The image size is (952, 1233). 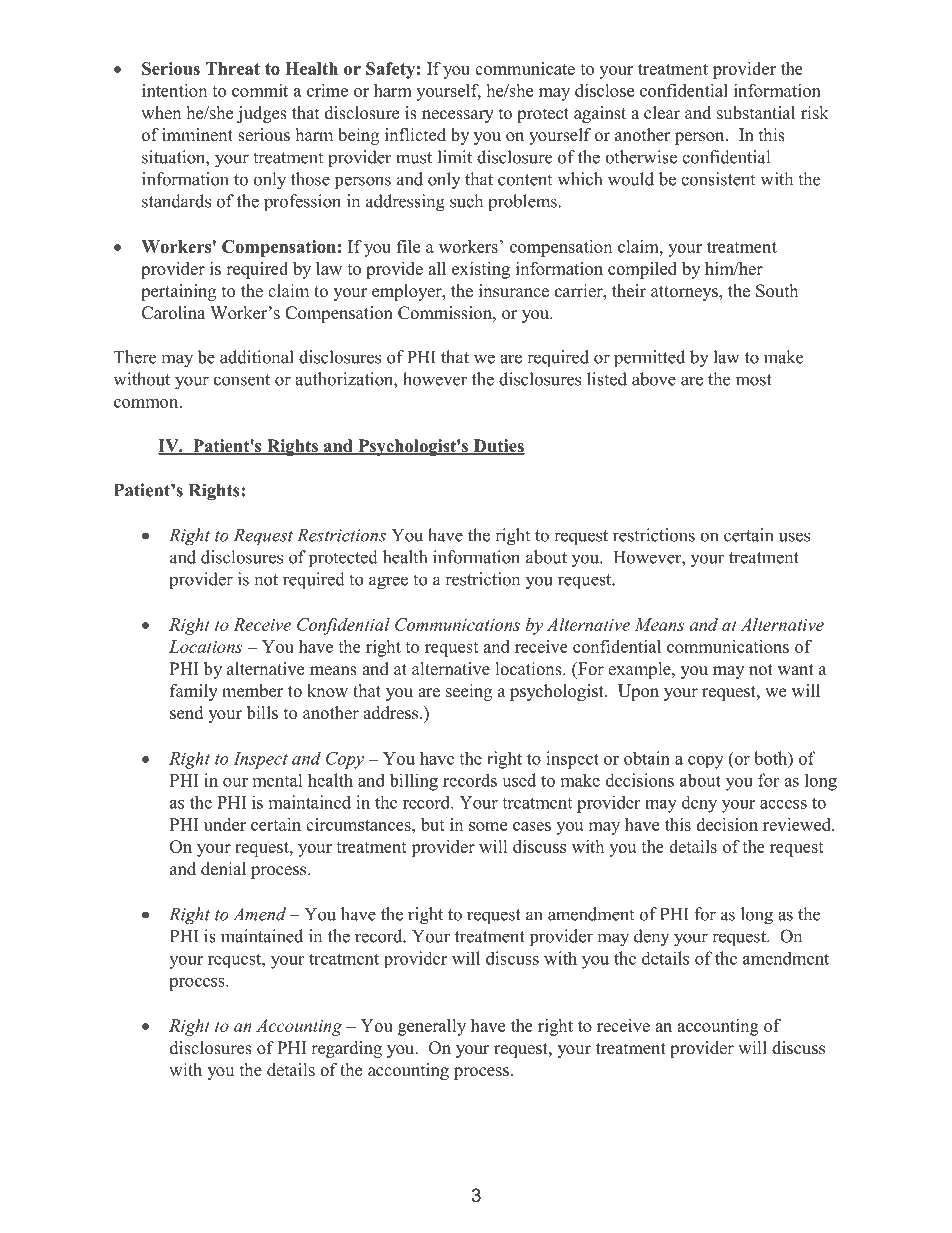 I want to click on regarding, so click(x=346, y=1049).
